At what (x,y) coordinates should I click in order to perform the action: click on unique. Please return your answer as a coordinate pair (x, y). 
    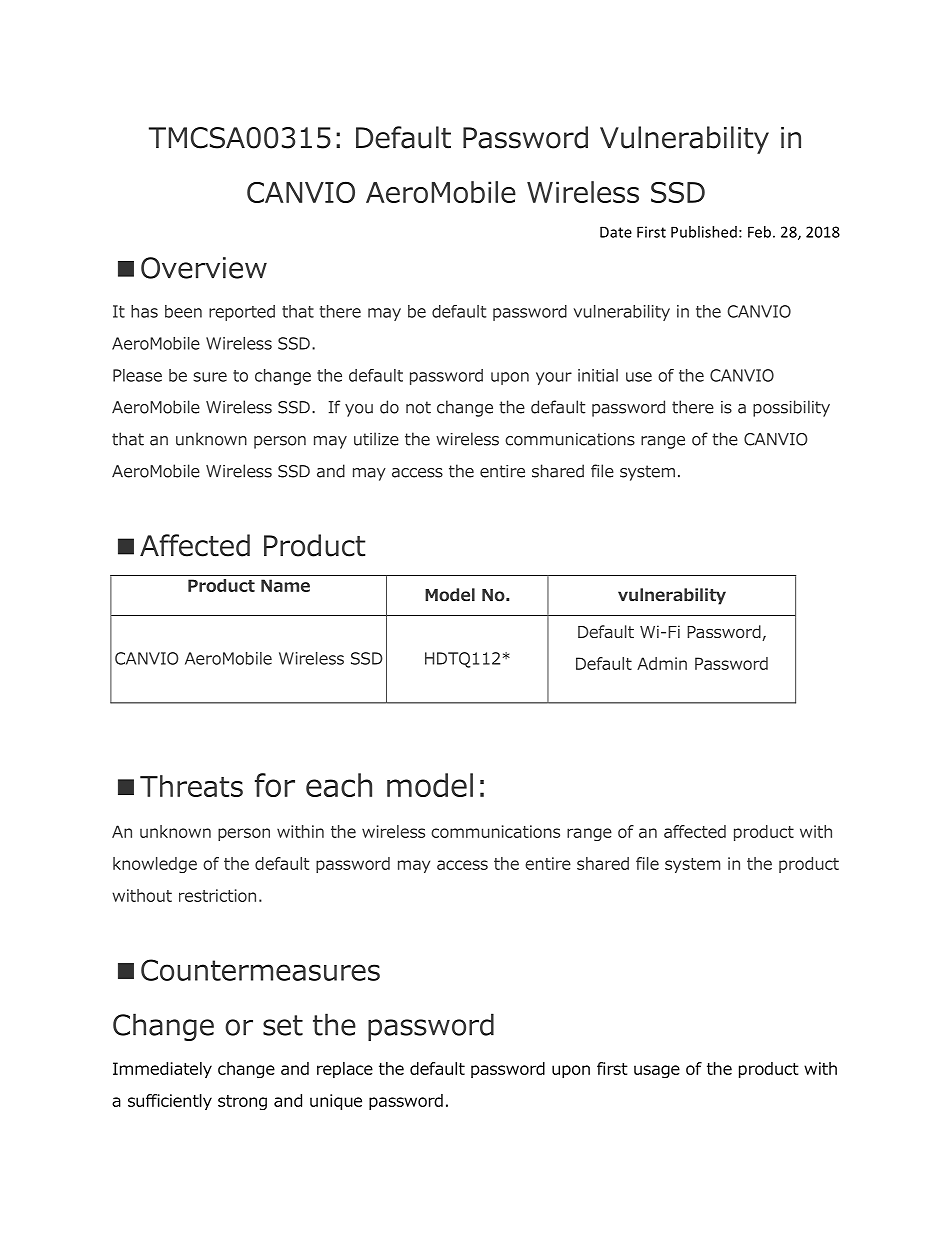
    Looking at the image, I should click on (336, 1102).
